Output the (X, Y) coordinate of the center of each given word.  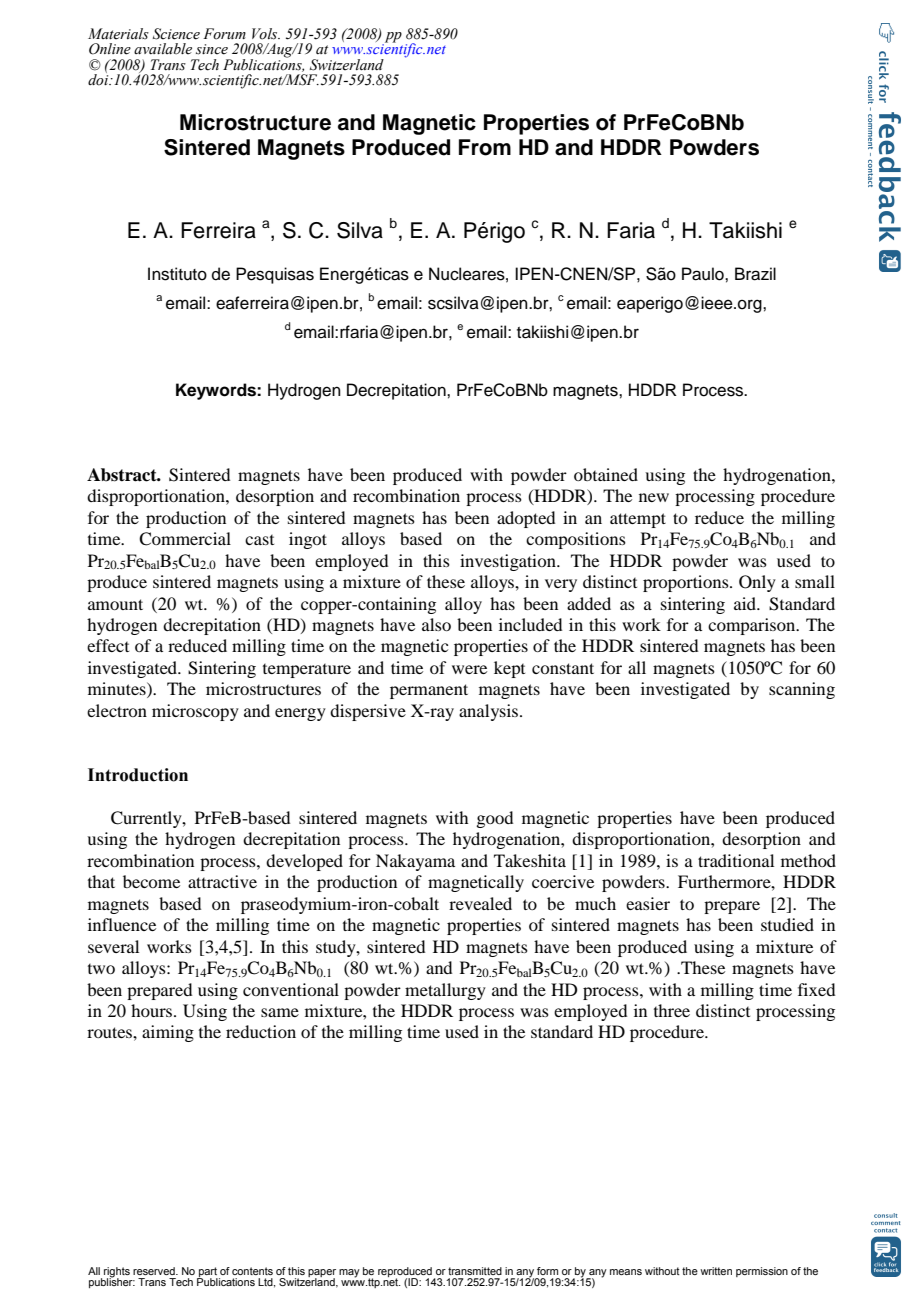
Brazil (755, 274)
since (212, 49)
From (485, 147)
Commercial (185, 539)
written (716, 1271)
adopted (526, 519)
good (494, 819)
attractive (222, 881)
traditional (736, 860)
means (626, 1272)
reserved (155, 1271)
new (654, 497)
